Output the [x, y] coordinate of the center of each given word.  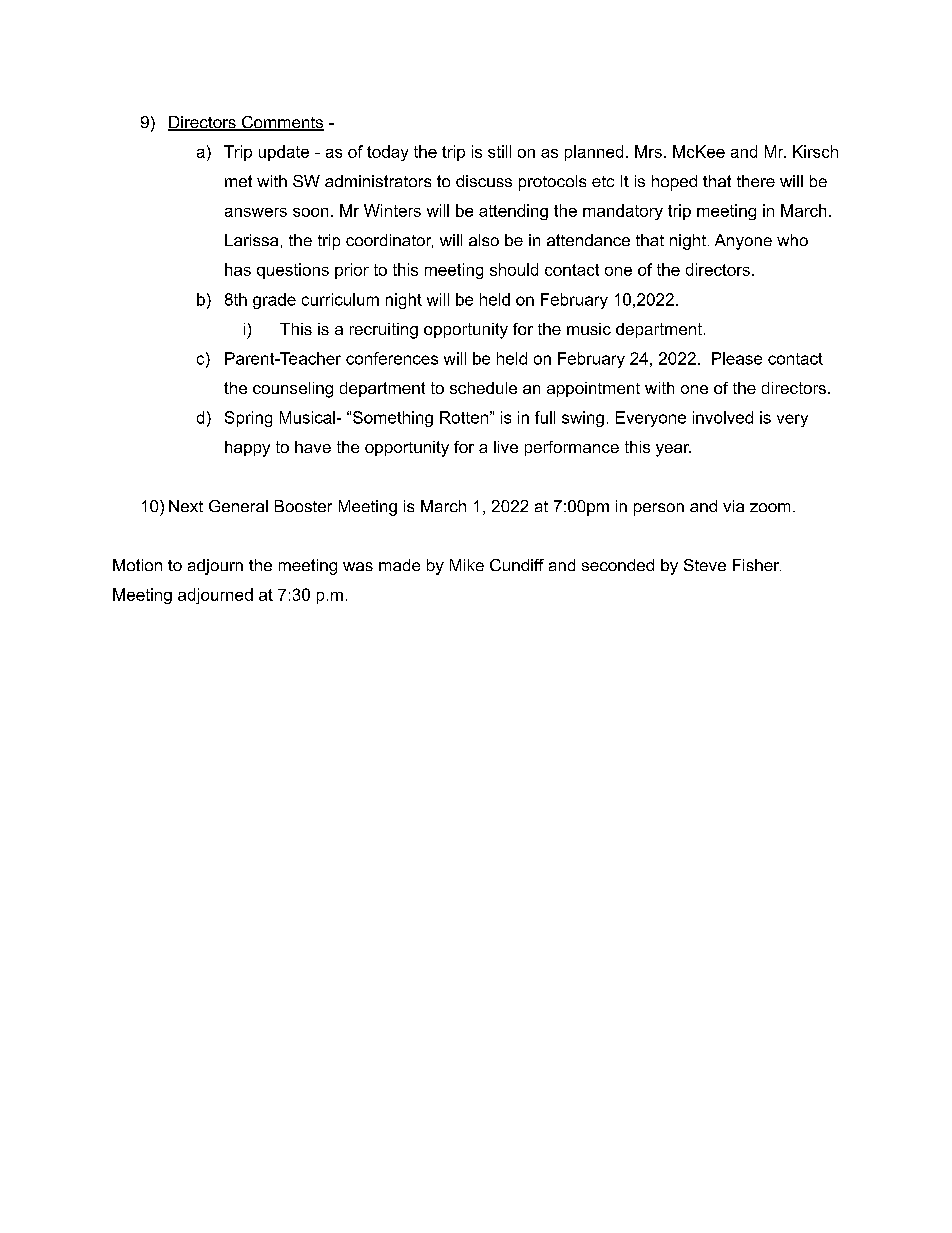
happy [247, 449]
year [673, 450]
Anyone [743, 242]
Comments [282, 123]
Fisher [757, 565]
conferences [392, 358]
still [499, 151]
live [506, 447]
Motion [137, 565]
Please [737, 358]
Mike [467, 565]
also [484, 240]
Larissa [251, 240]
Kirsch [815, 151]
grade [274, 301]
